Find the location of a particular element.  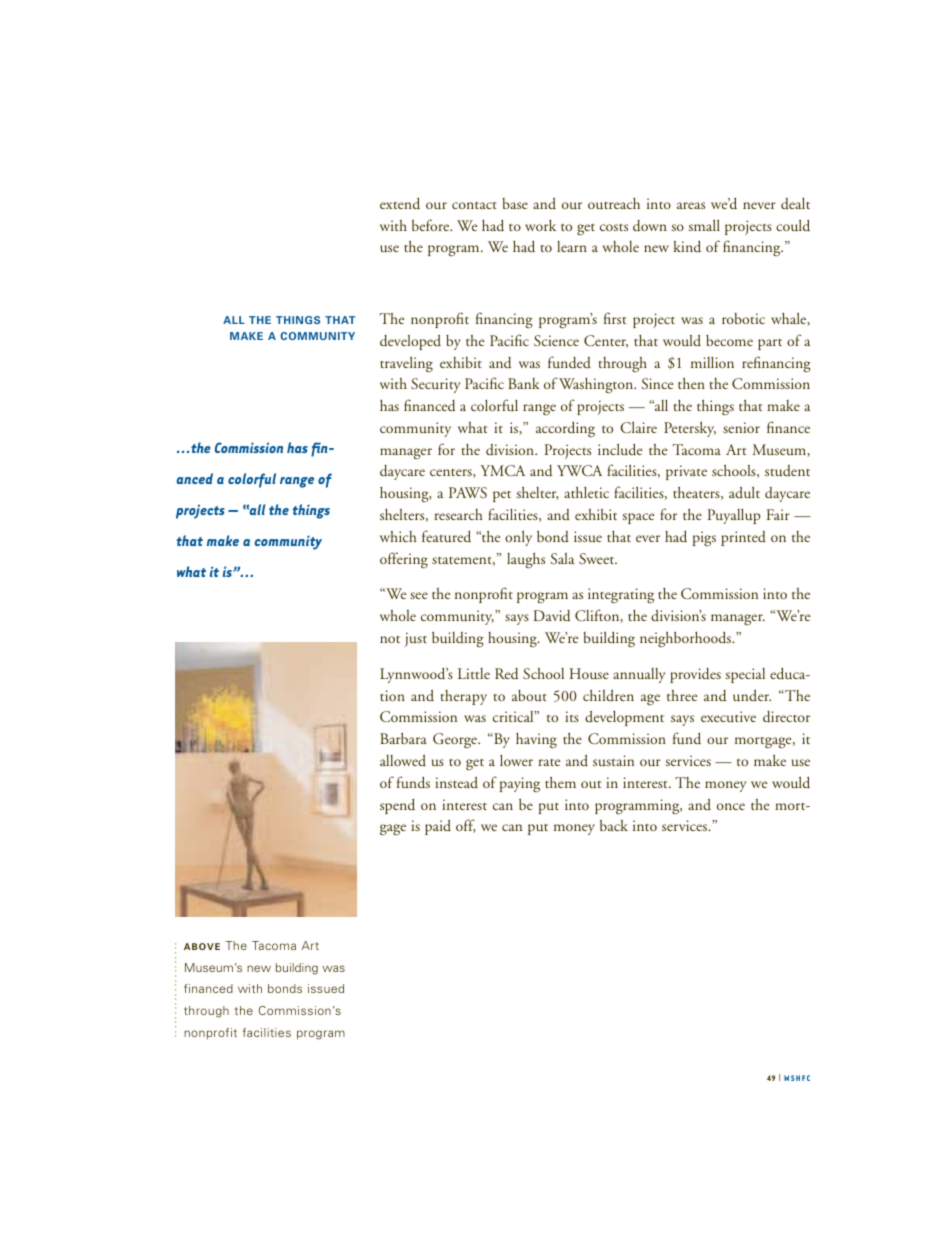

before is located at coordinates (432, 225).
